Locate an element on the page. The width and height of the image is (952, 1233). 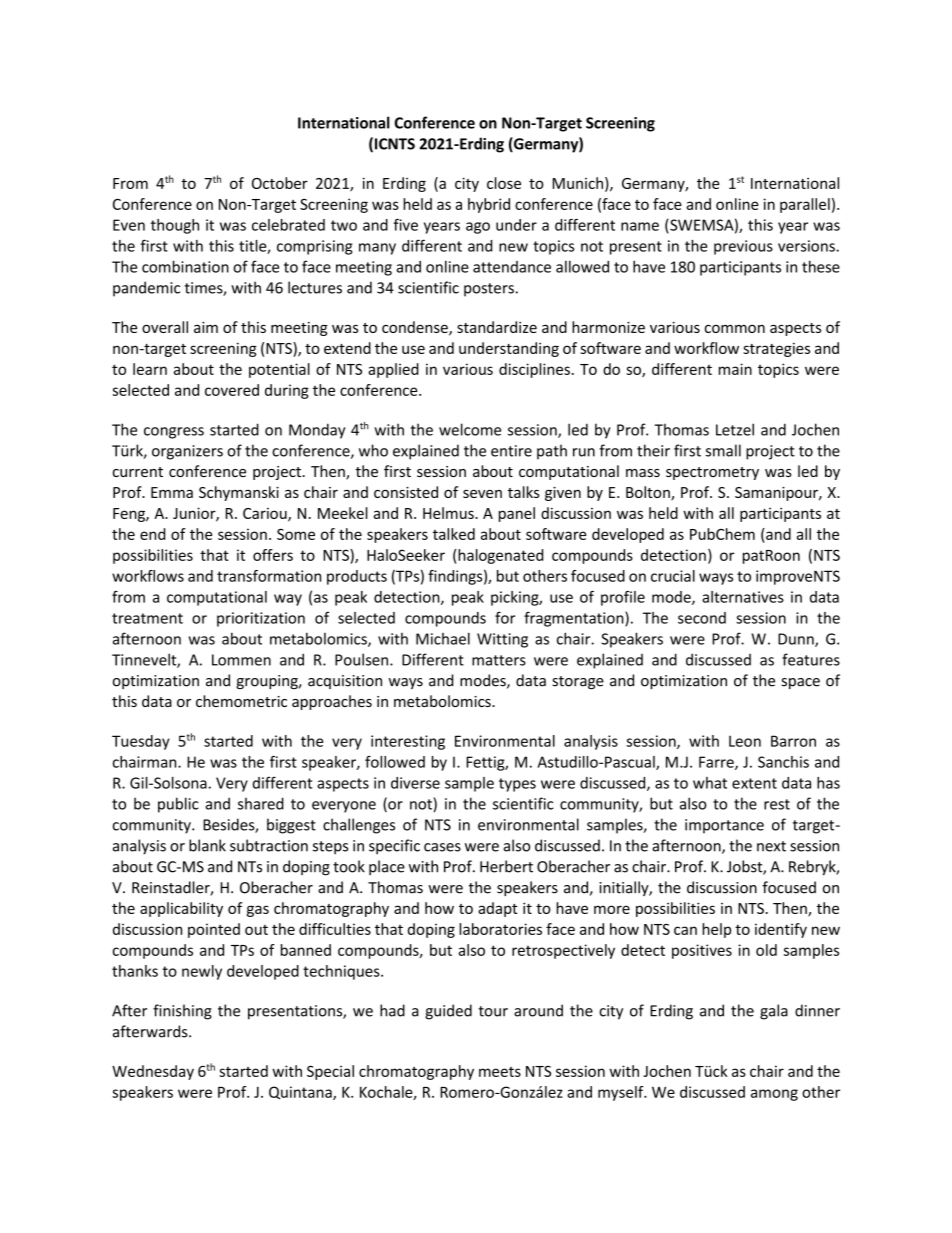
hybrid is located at coordinates (489, 205).
